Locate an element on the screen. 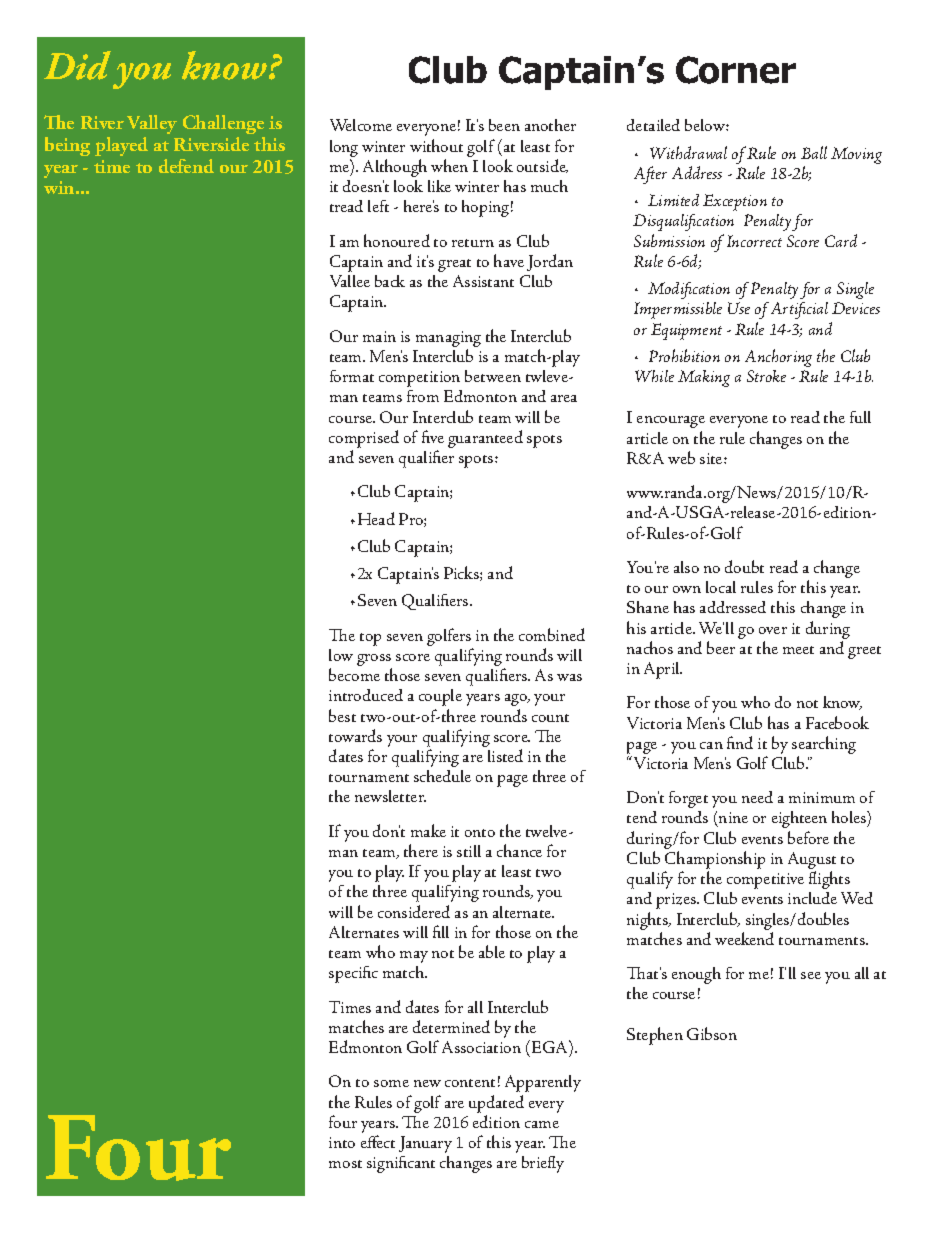 Image resolution: width=952 pixels, height=1233 pixels. schedule is located at coordinates (442, 776).
